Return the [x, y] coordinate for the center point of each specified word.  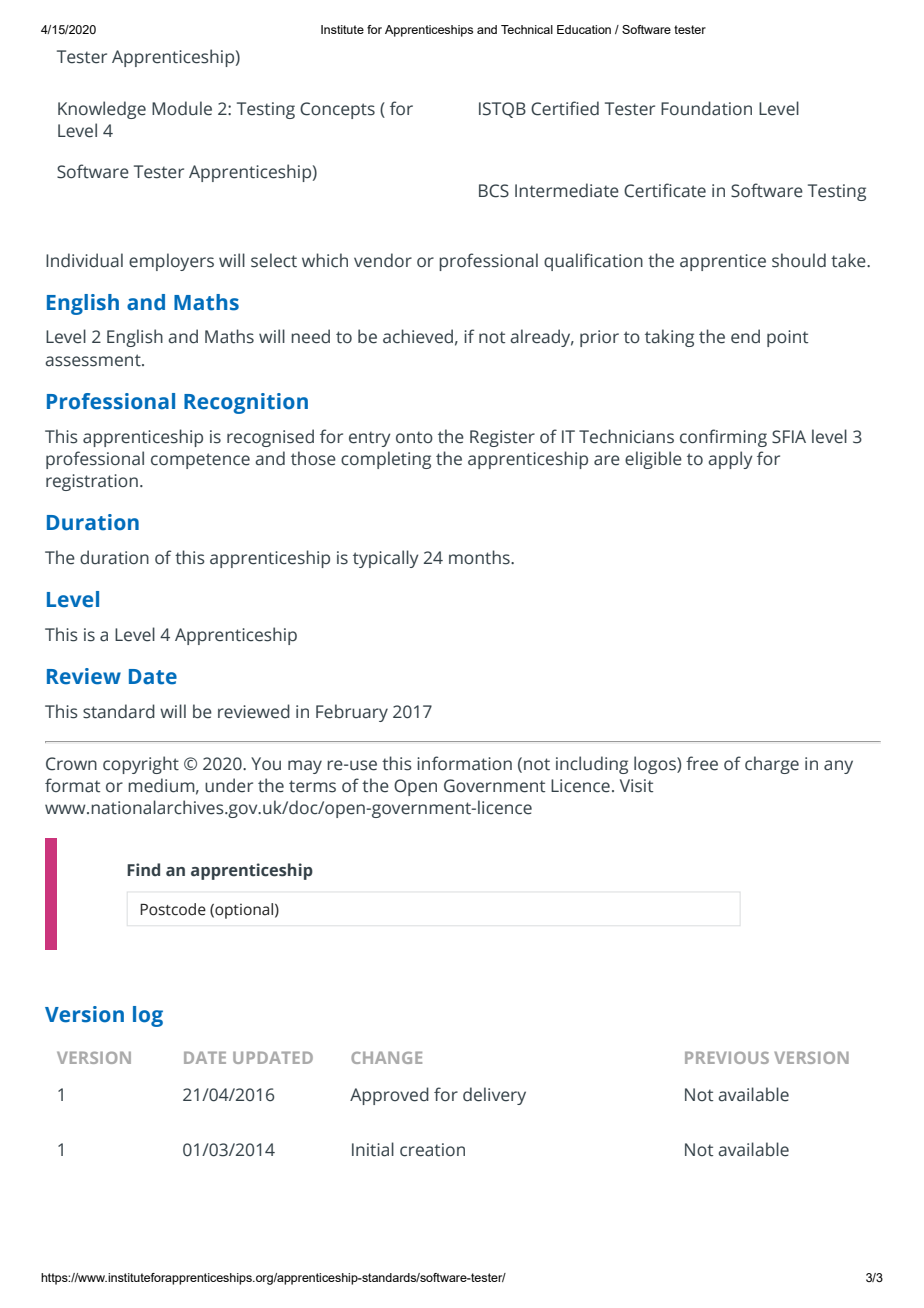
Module [182, 108]
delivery [494, 1096]
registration [92, 482]
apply [730, 460]
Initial [373, 1149]
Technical [527, 29]
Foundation [706, 108]
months [480, 557]
